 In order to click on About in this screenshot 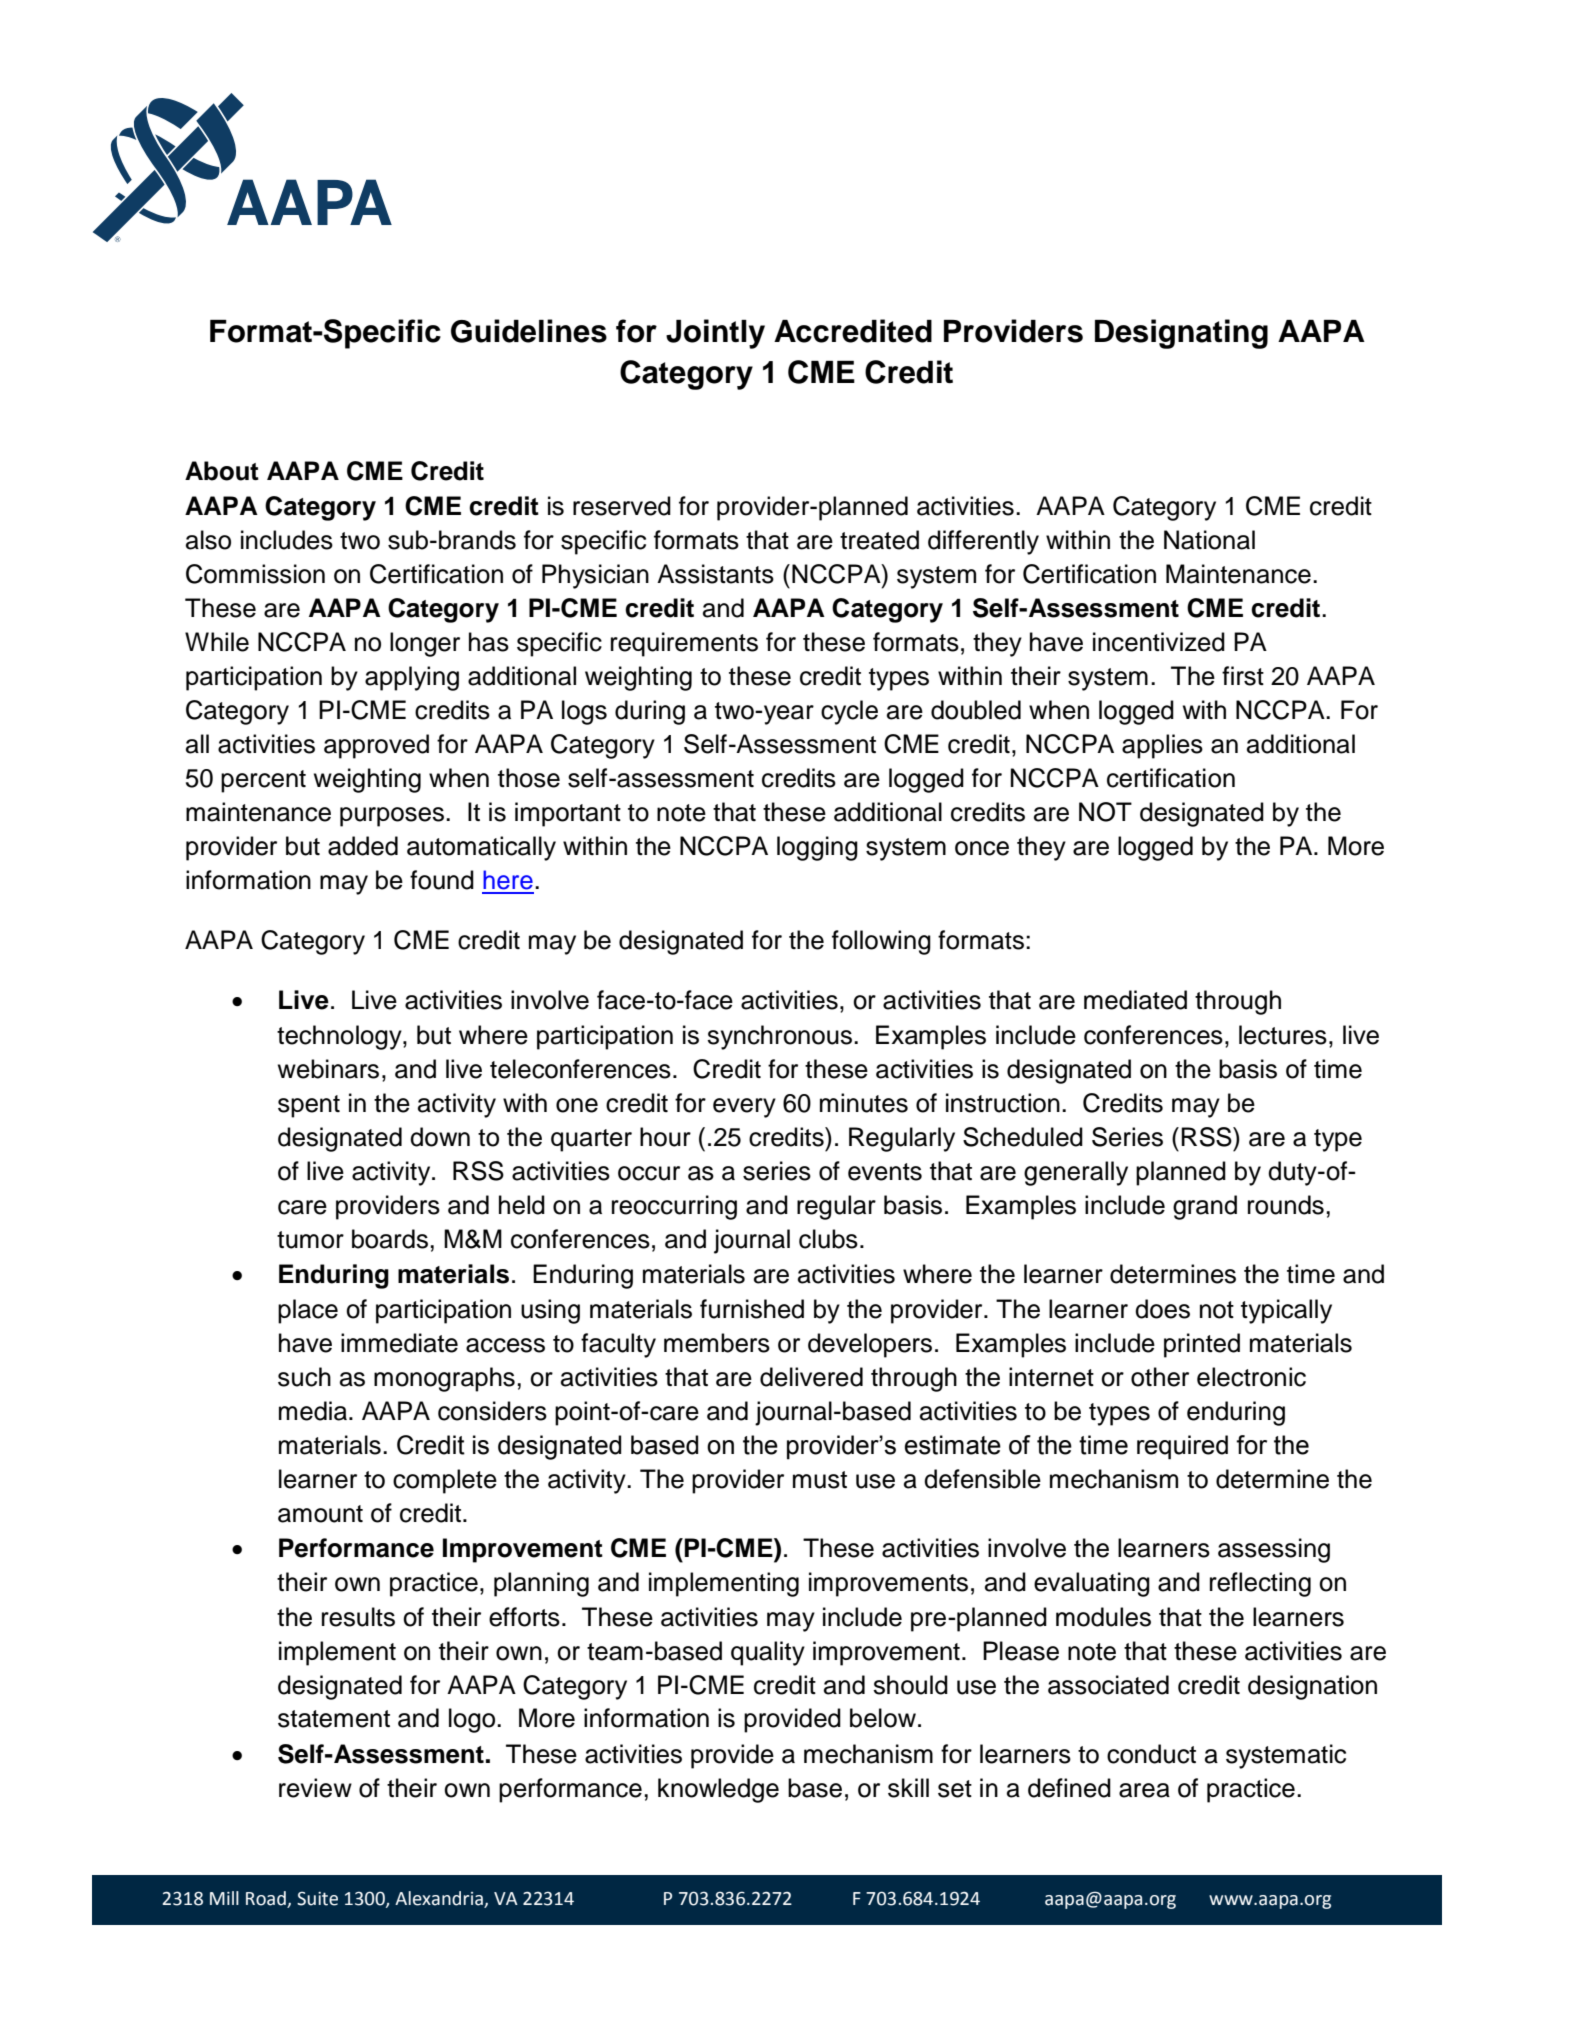, I will do `click(222, 471)`.
